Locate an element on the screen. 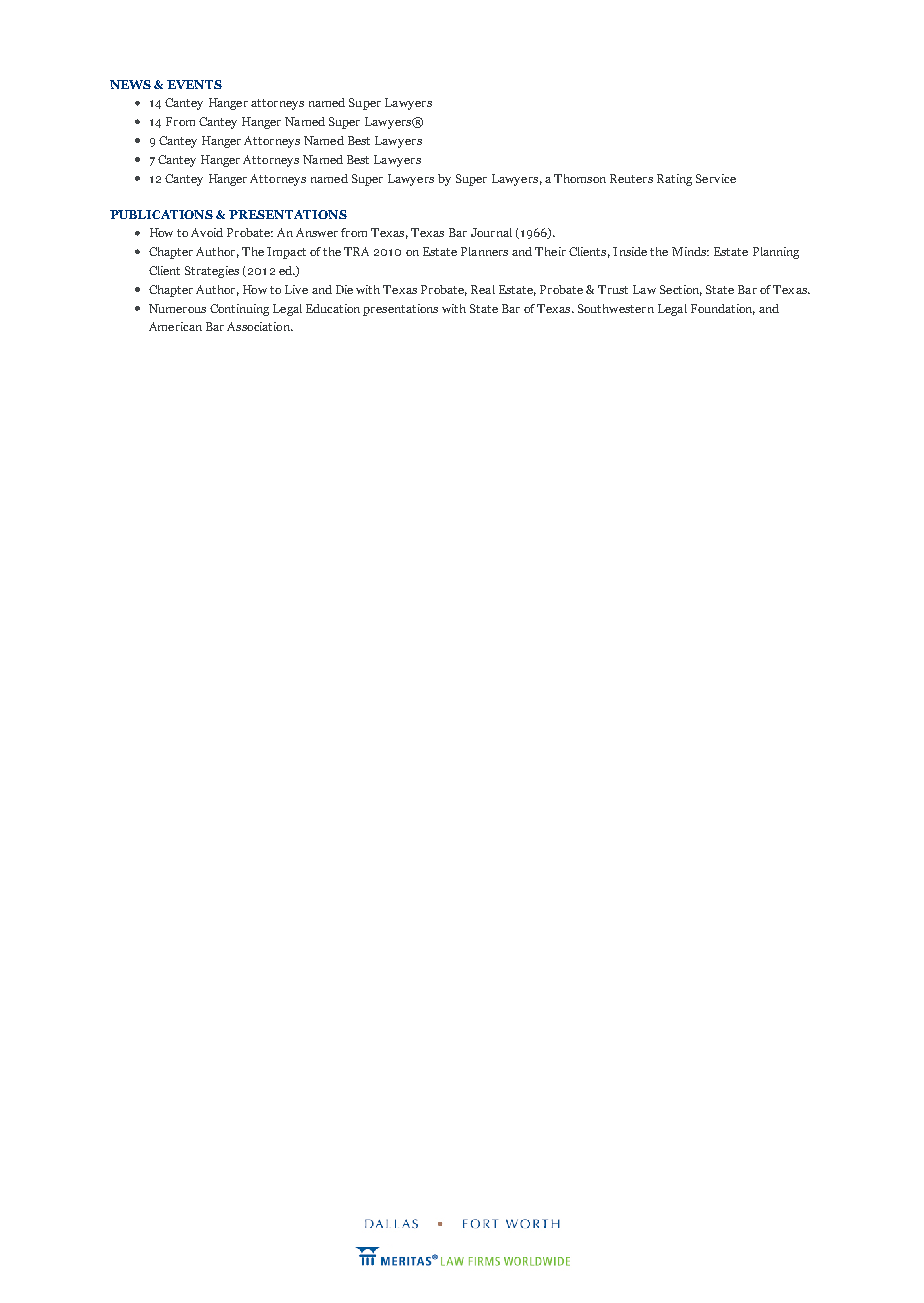  Service is located at coordinates (716, 178).
